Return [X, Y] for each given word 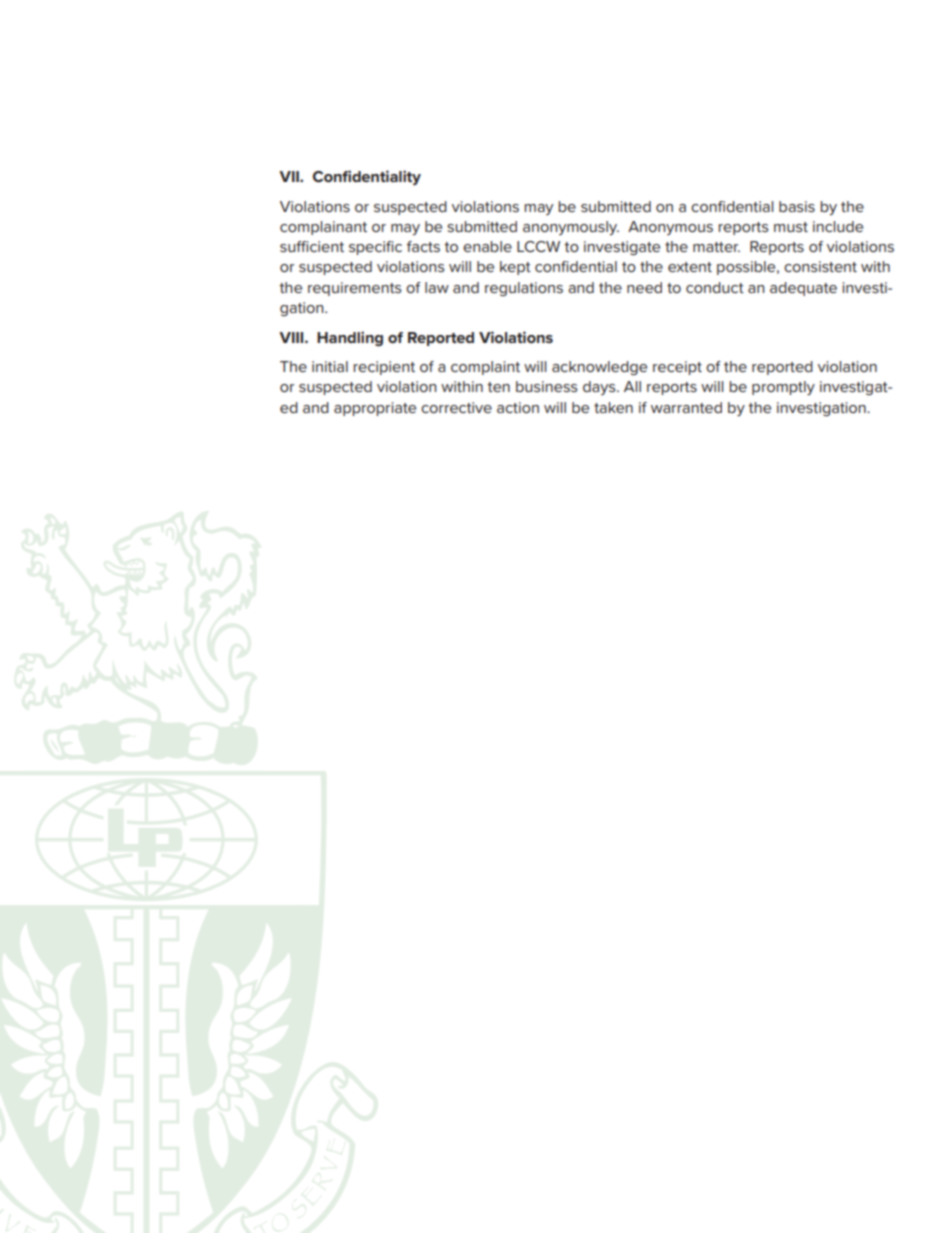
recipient [384, 368]
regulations [524, 289]
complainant [323, 228]
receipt [677, 368]
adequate [803, 289]
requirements [355, 289]
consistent [820, 266]
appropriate [375, 409]
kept [515, 268]
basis [797, 206]
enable [487, 246]
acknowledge [599, 368]
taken [613, 407]
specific [375, 248]
